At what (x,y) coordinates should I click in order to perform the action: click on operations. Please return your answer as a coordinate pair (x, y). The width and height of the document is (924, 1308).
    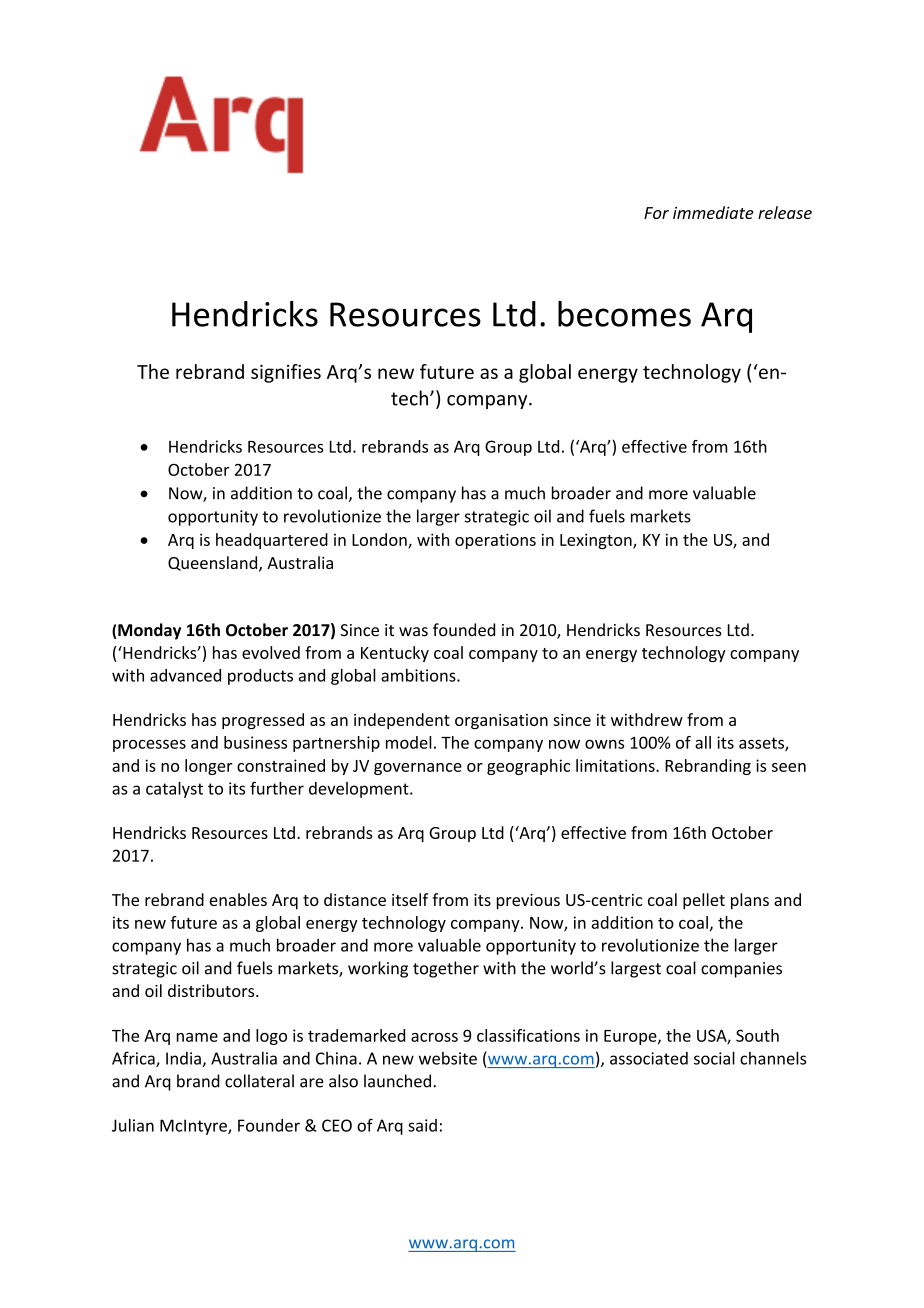
    Looking at the image, I should click on (495, 541).
